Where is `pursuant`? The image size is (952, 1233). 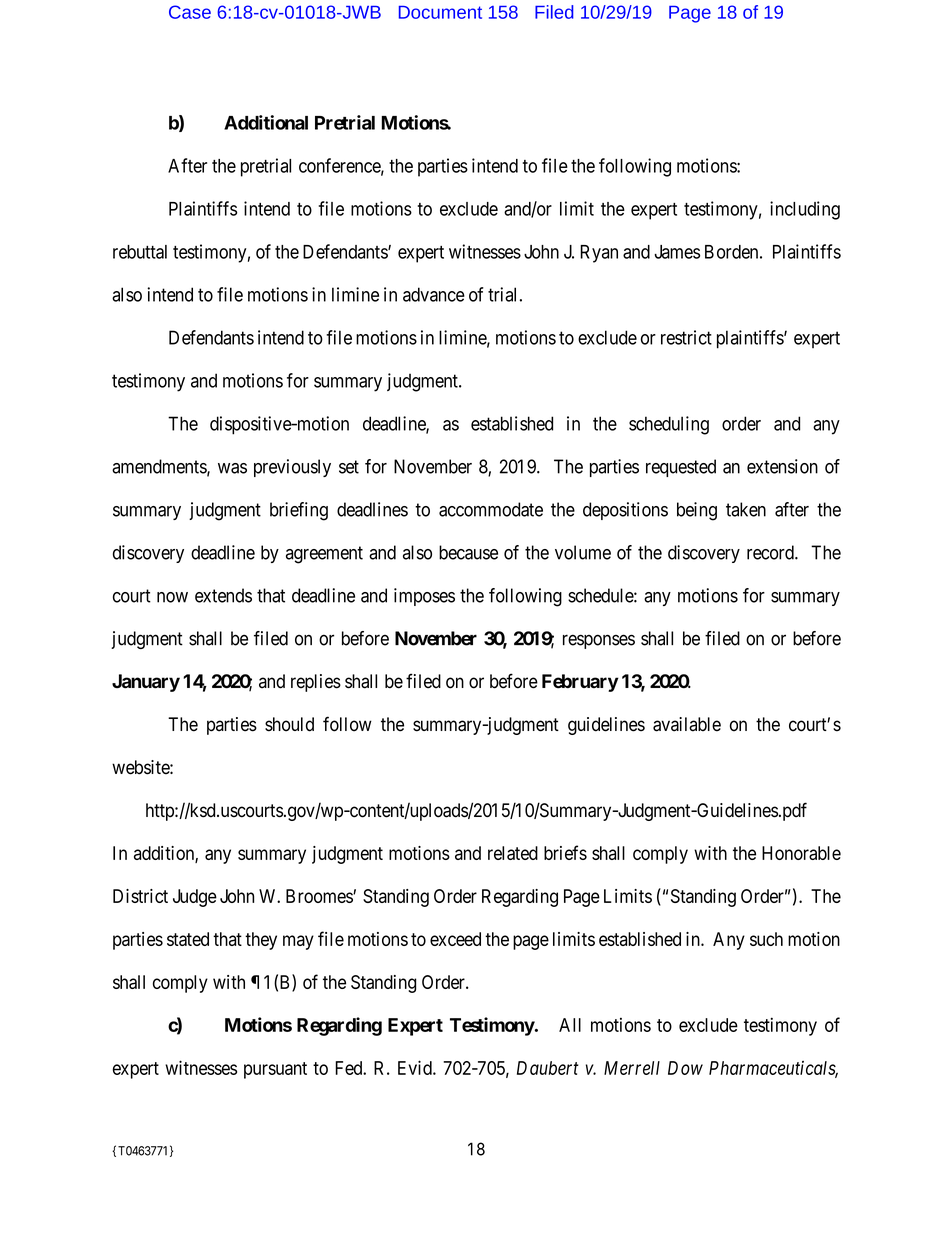
pursuant is located at coordinates (275, 1070).
